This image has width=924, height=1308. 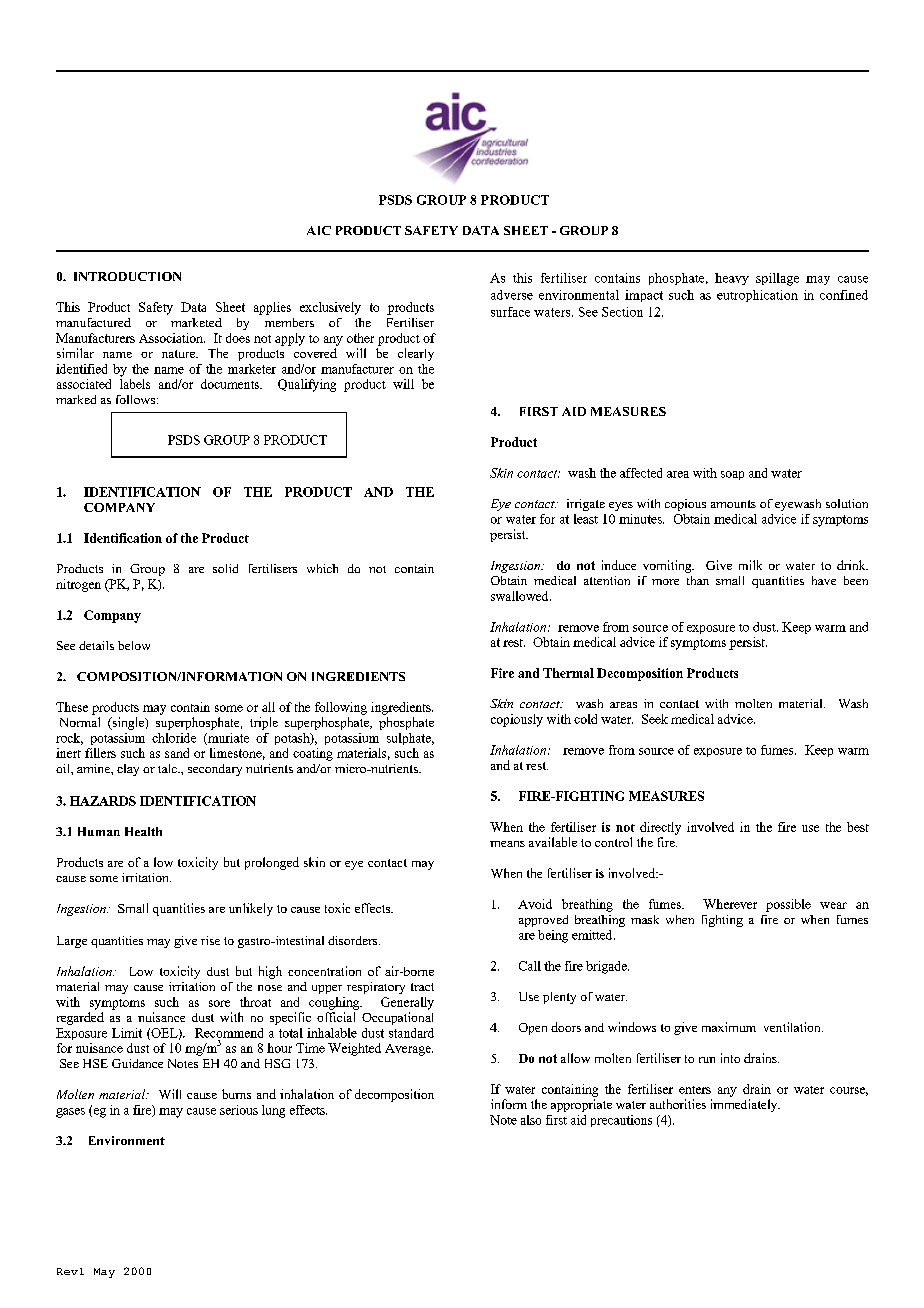 I want to click on rise, so click(x=210, y=940).
